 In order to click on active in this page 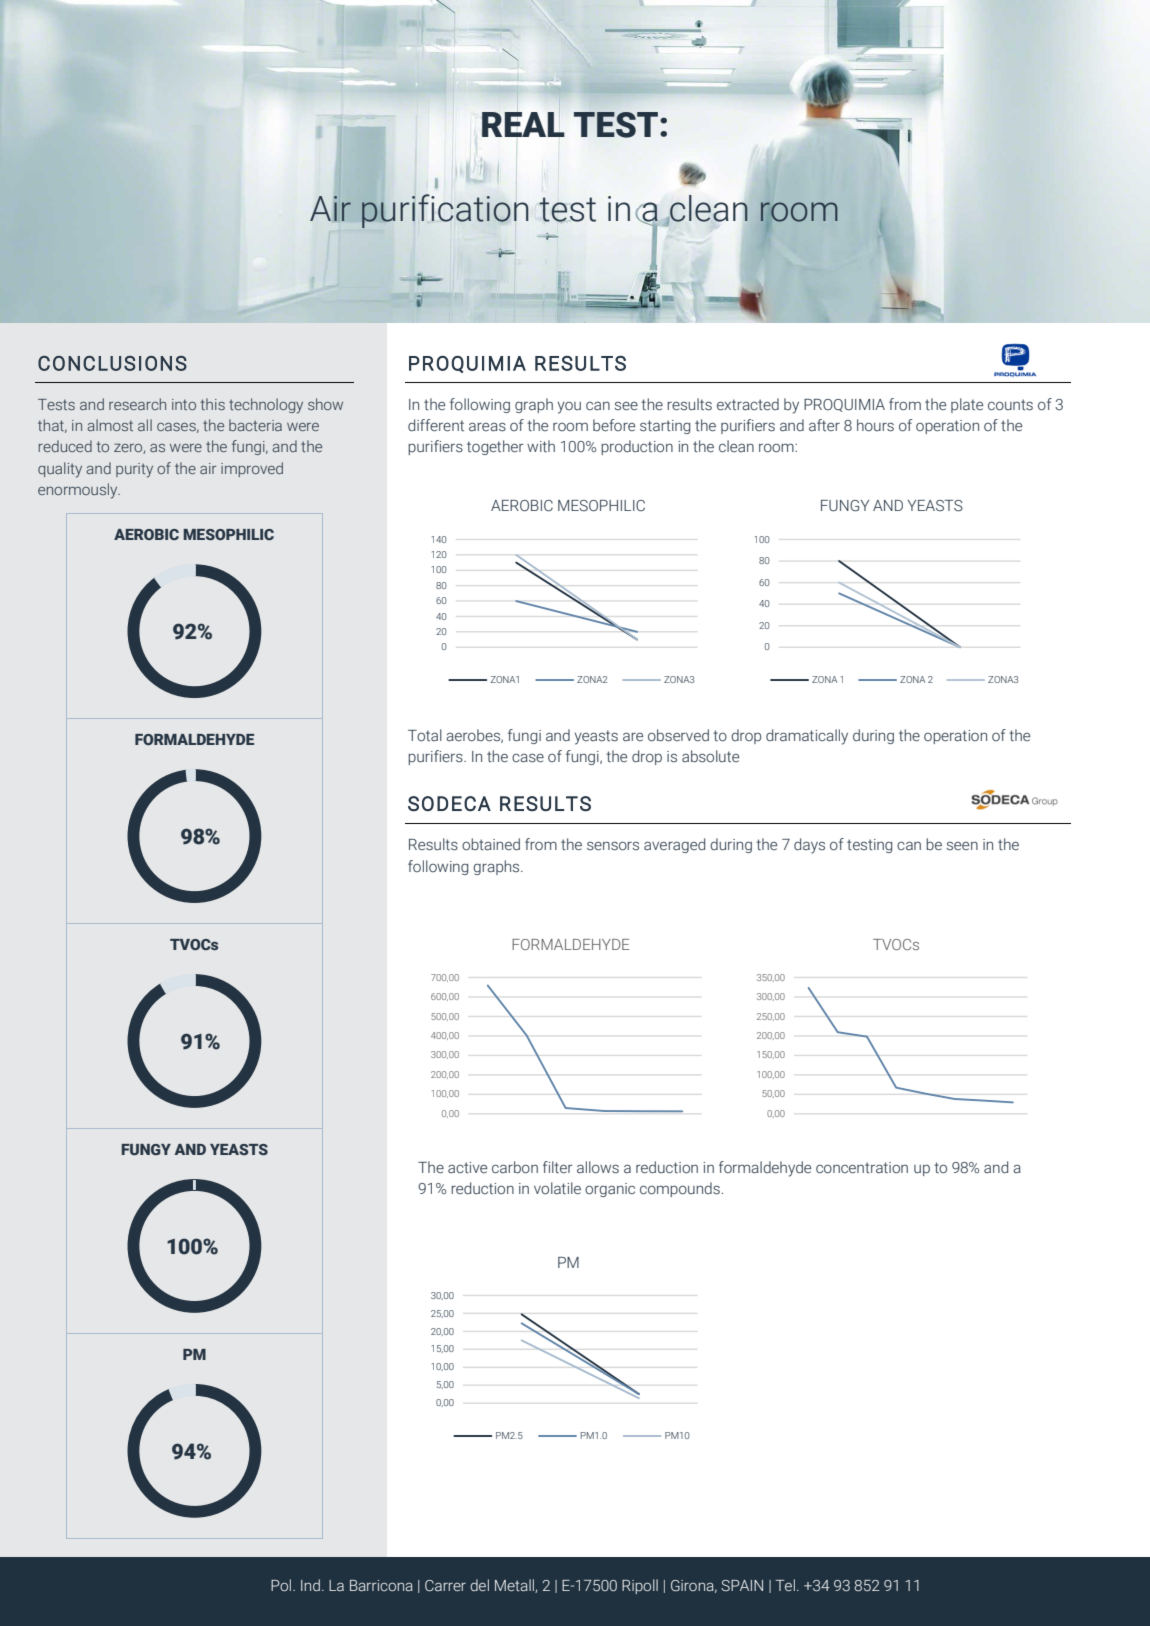, I will do `click(467, 1168)`.
